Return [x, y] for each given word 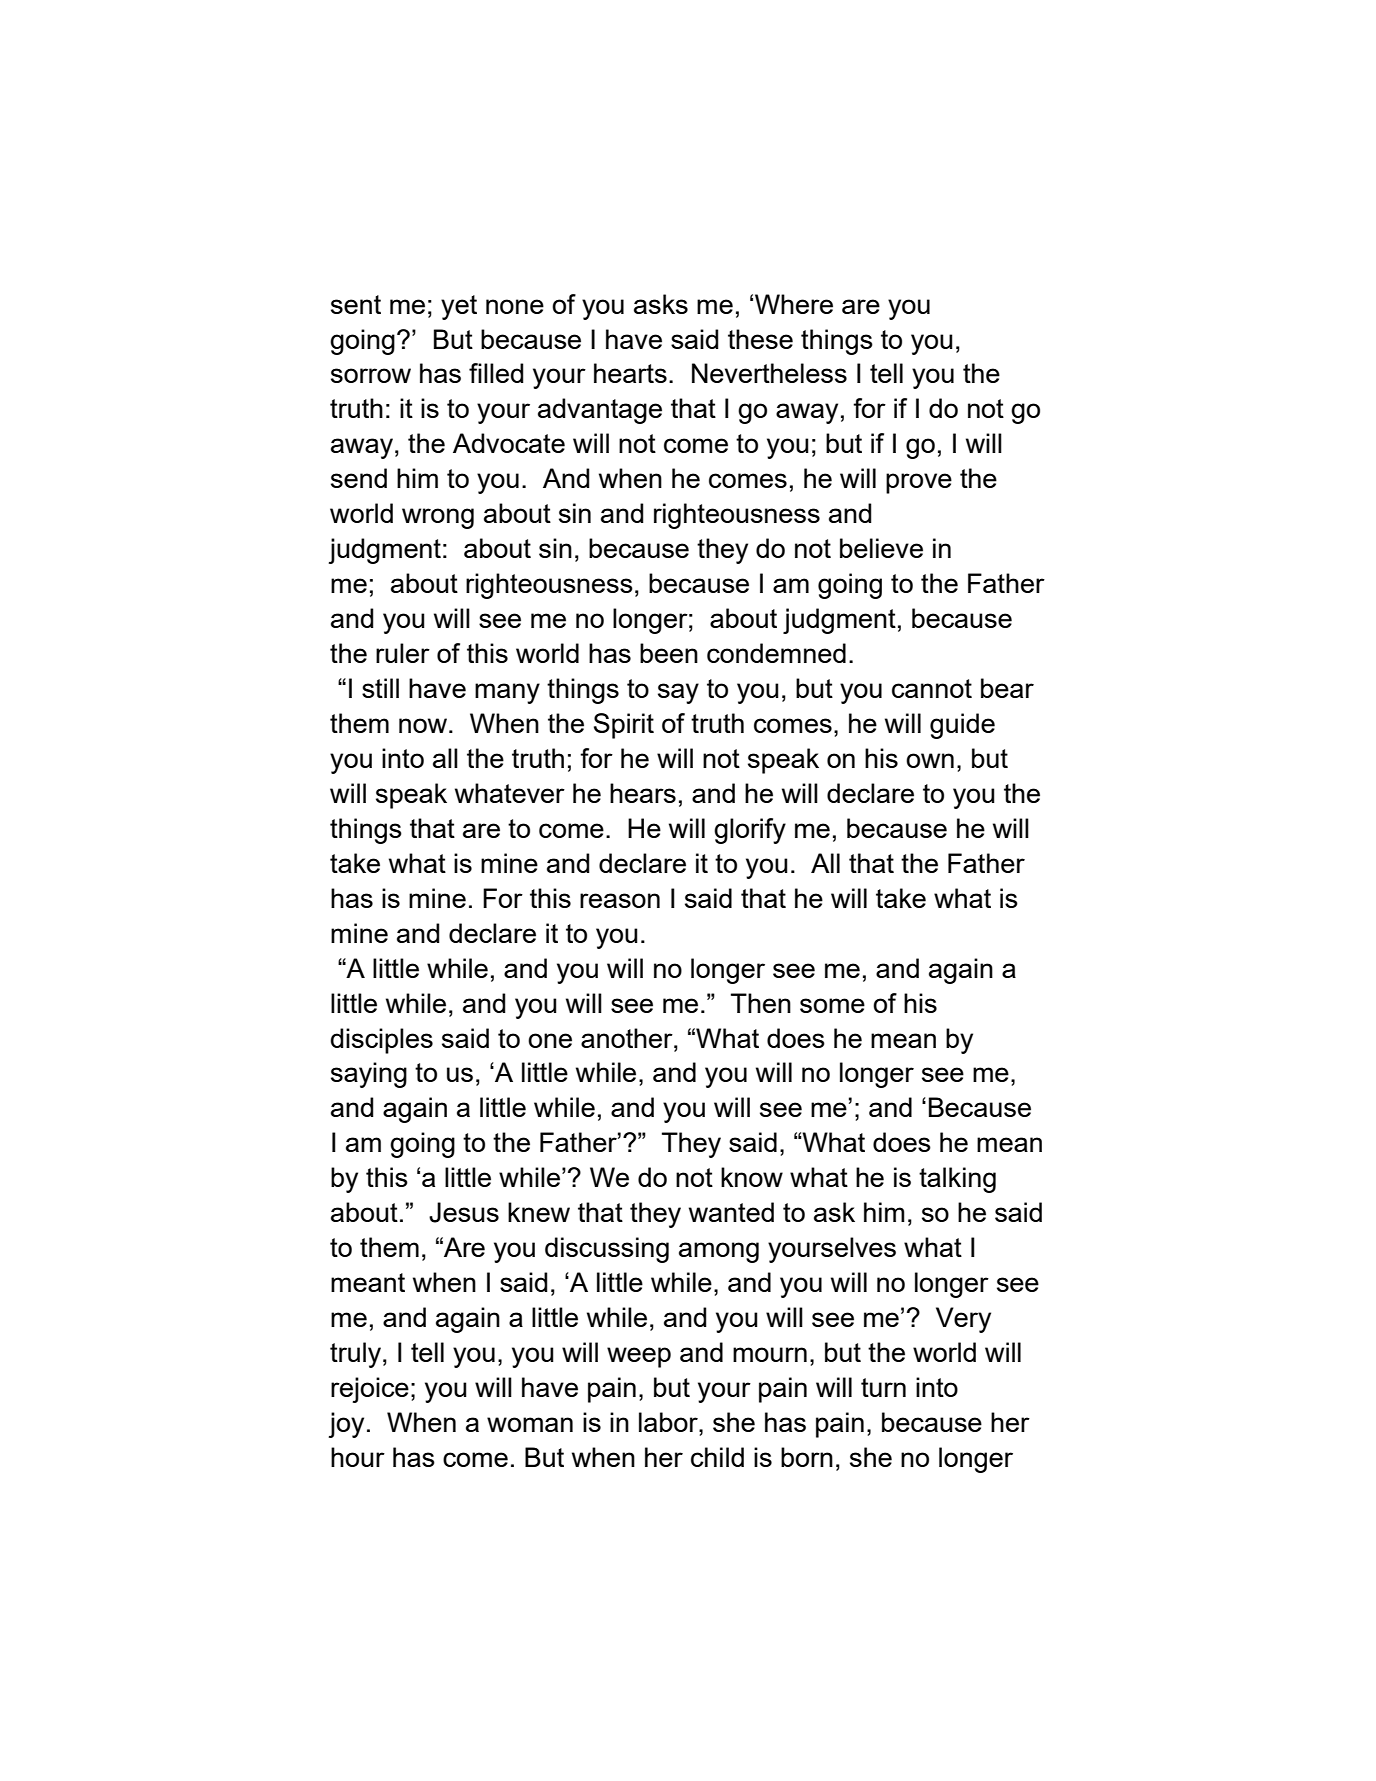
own [930, 760]
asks [661, 304]
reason [620, 900]
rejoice [370, 1390]
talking [957, 1180]
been [669, 653]
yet [459, 307]
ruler [403, 653]
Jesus [464, 1212]
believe [881, 548]
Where [794, 304]
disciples [382, 1041]
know [752, 1177]
